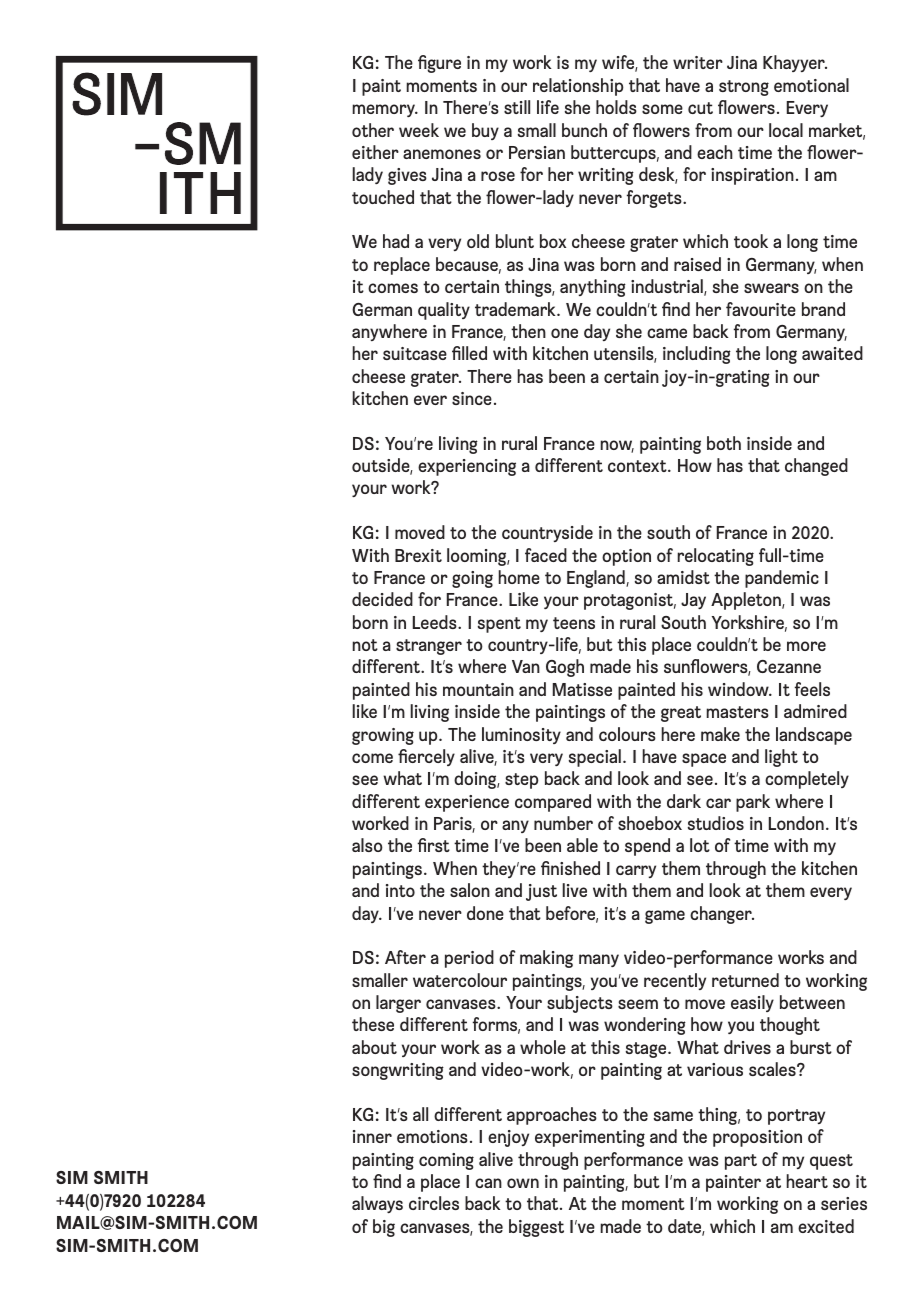 The height and width of the page is (1308, 924). What do you see at coordinates (617, 446) in the page?
I see `now` at bounding box center [617, 446].
